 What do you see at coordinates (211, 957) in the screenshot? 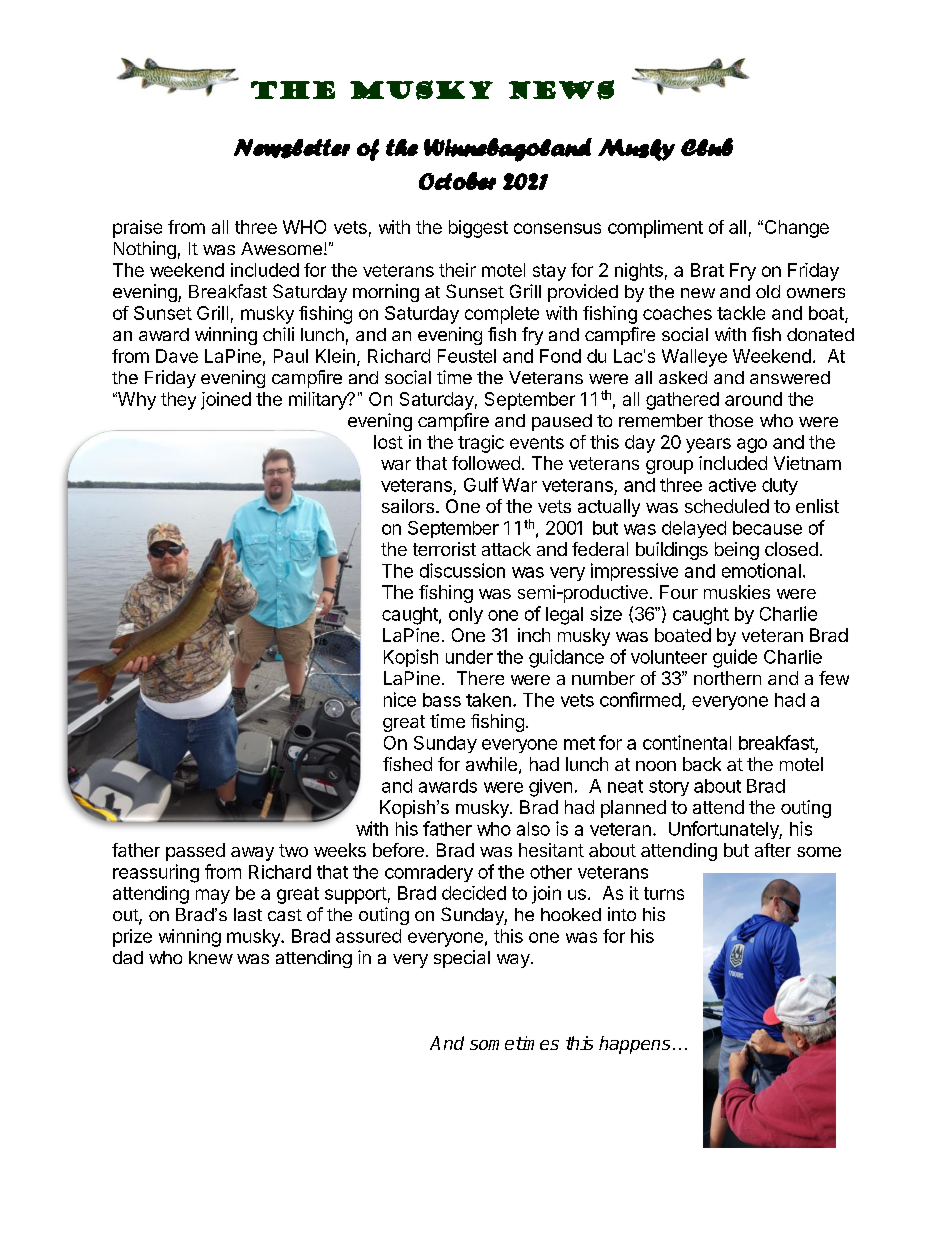
I see `knew` at bounding box center [211, 957].
